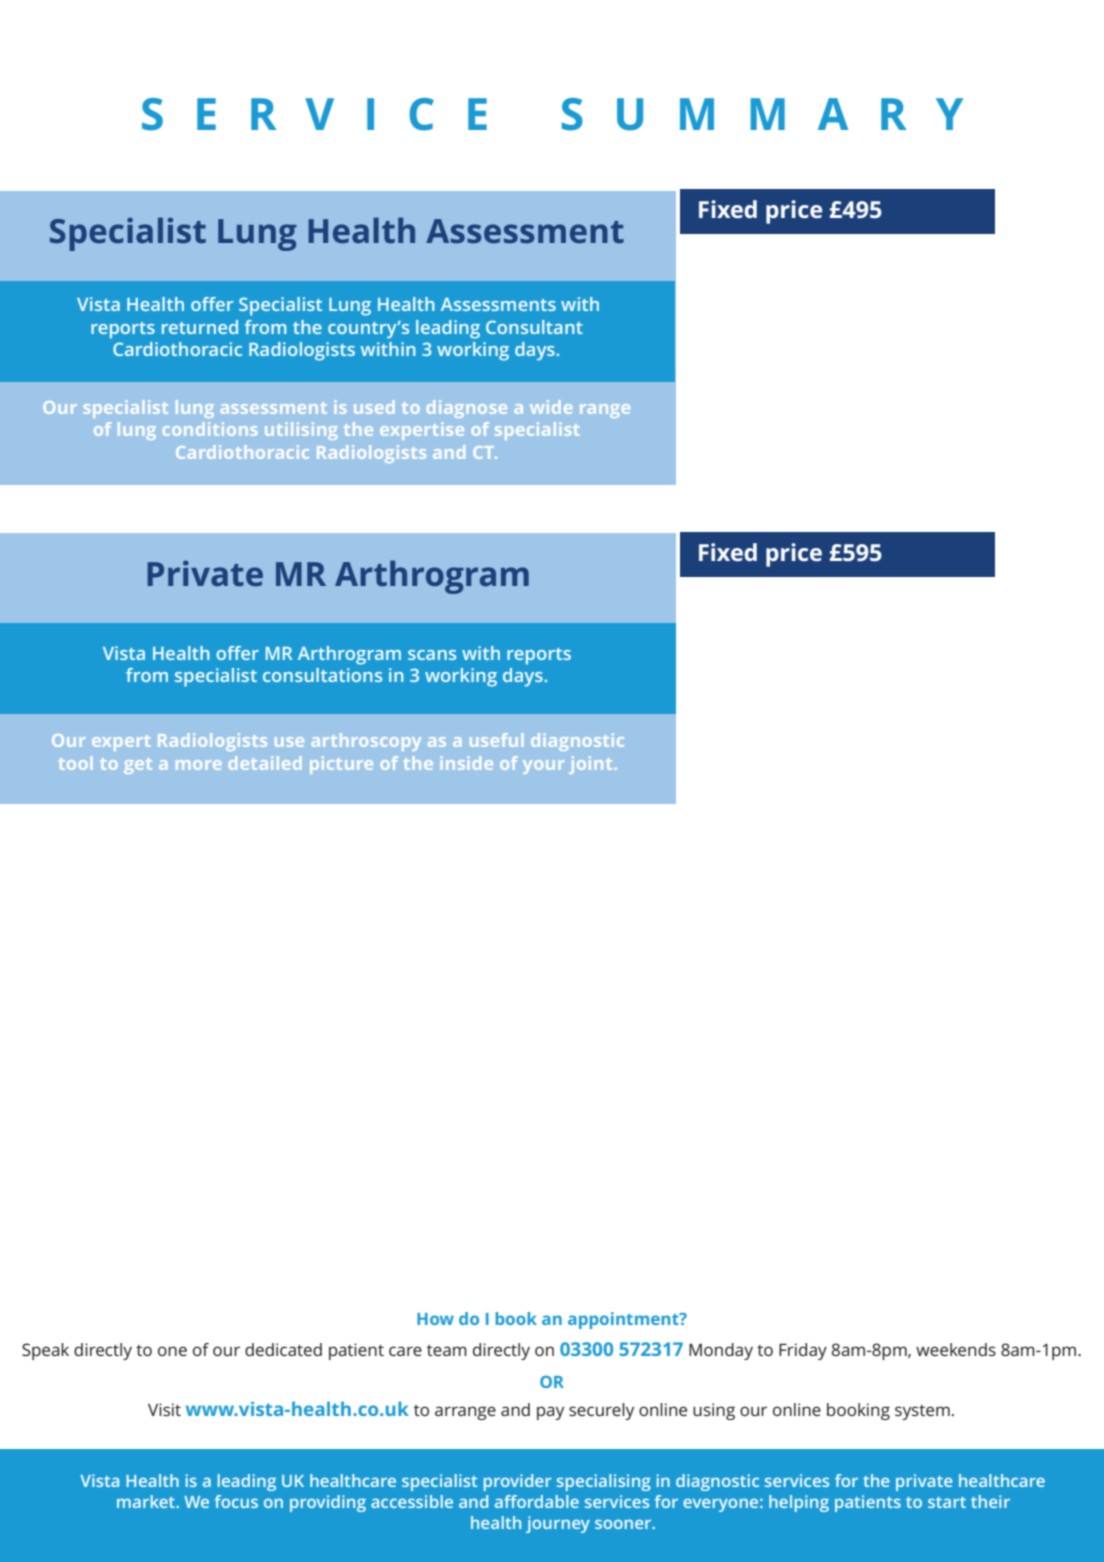 This screenshot has height=1562, width=1104. What do you see at coordinates (534, 327) in the screenshot?
I see `Consultant` at bounding box center [534, 327].
